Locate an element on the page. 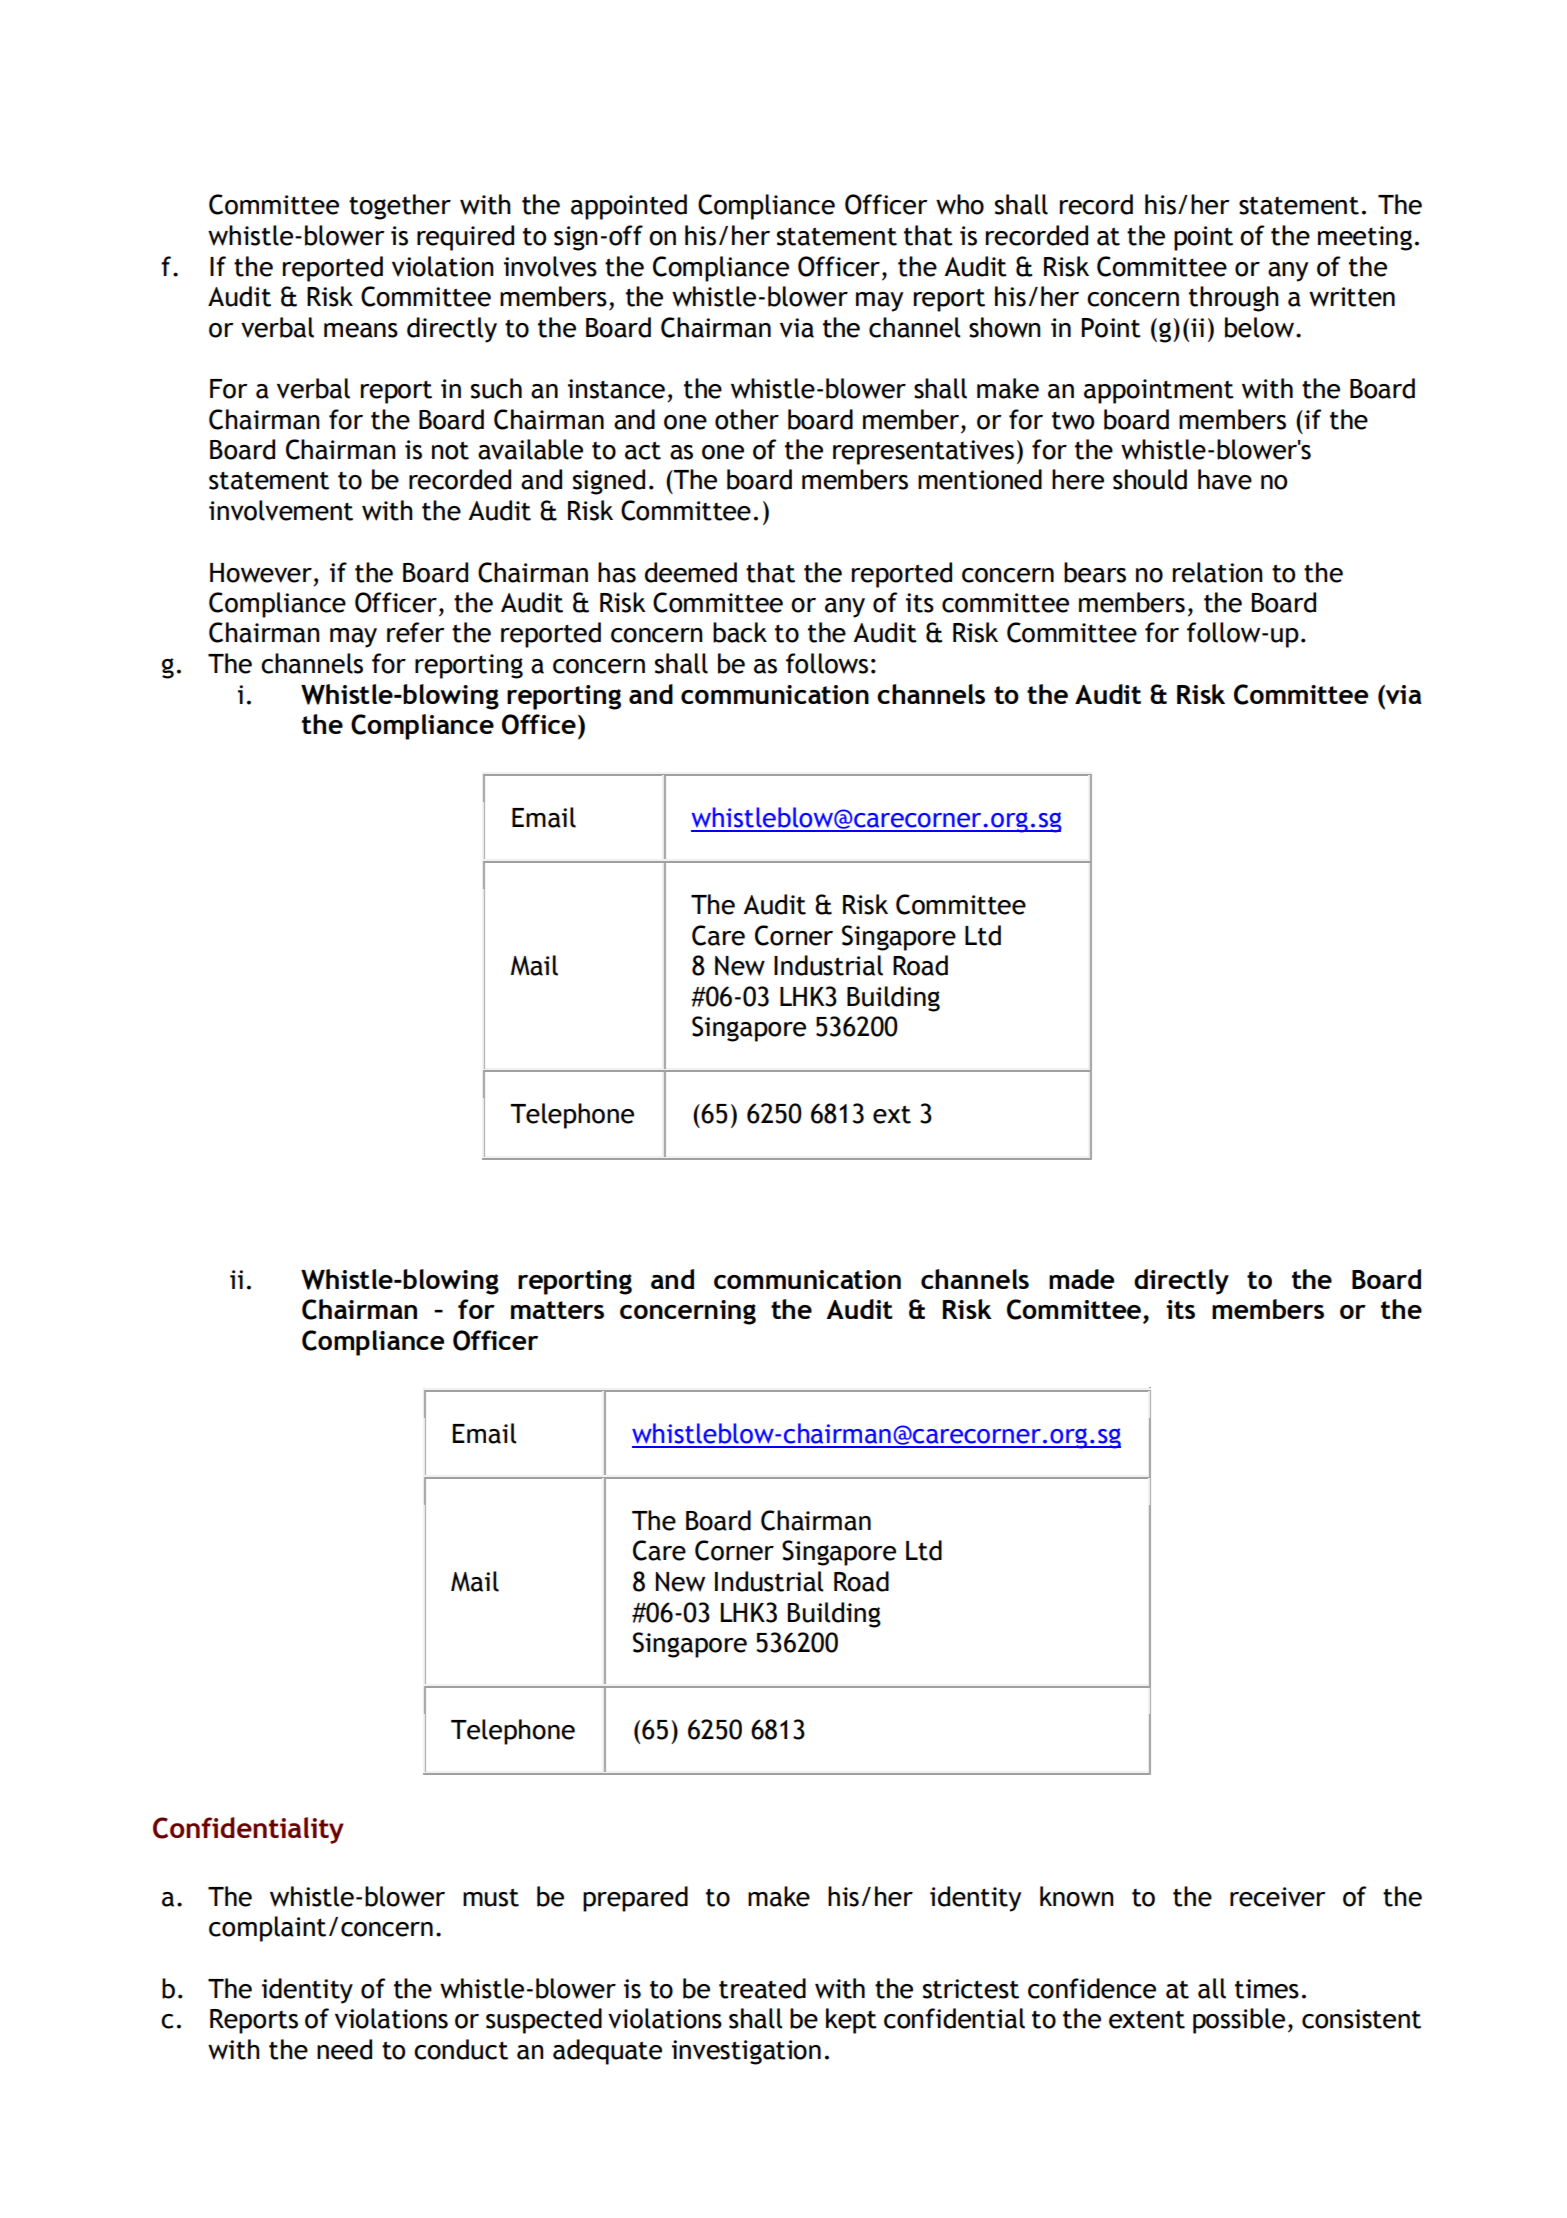 The width and height of the image is (1567, 2218). need is located at coordinates (344, 2049).
